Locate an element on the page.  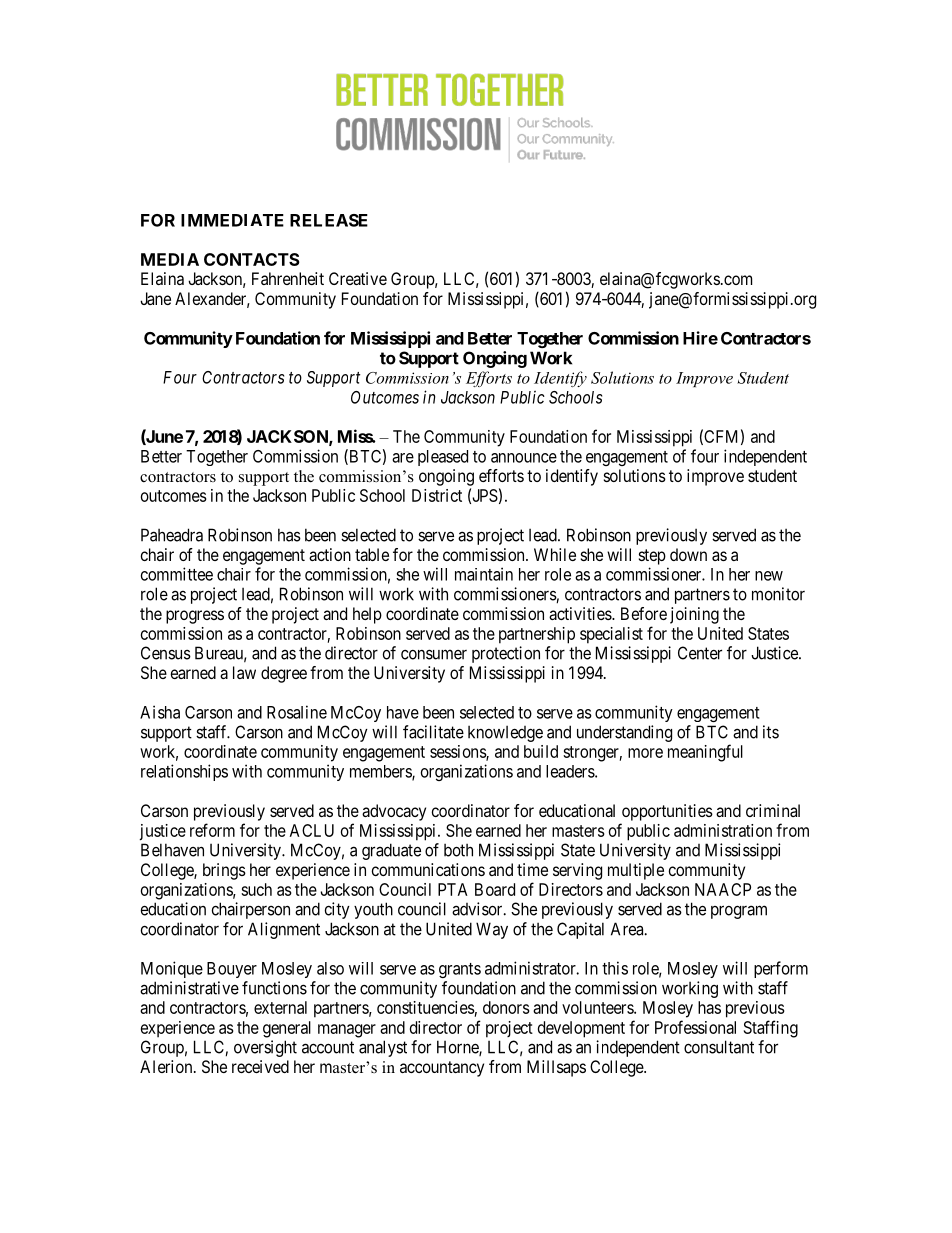
meaningful is located at coordinates (705, 753).
